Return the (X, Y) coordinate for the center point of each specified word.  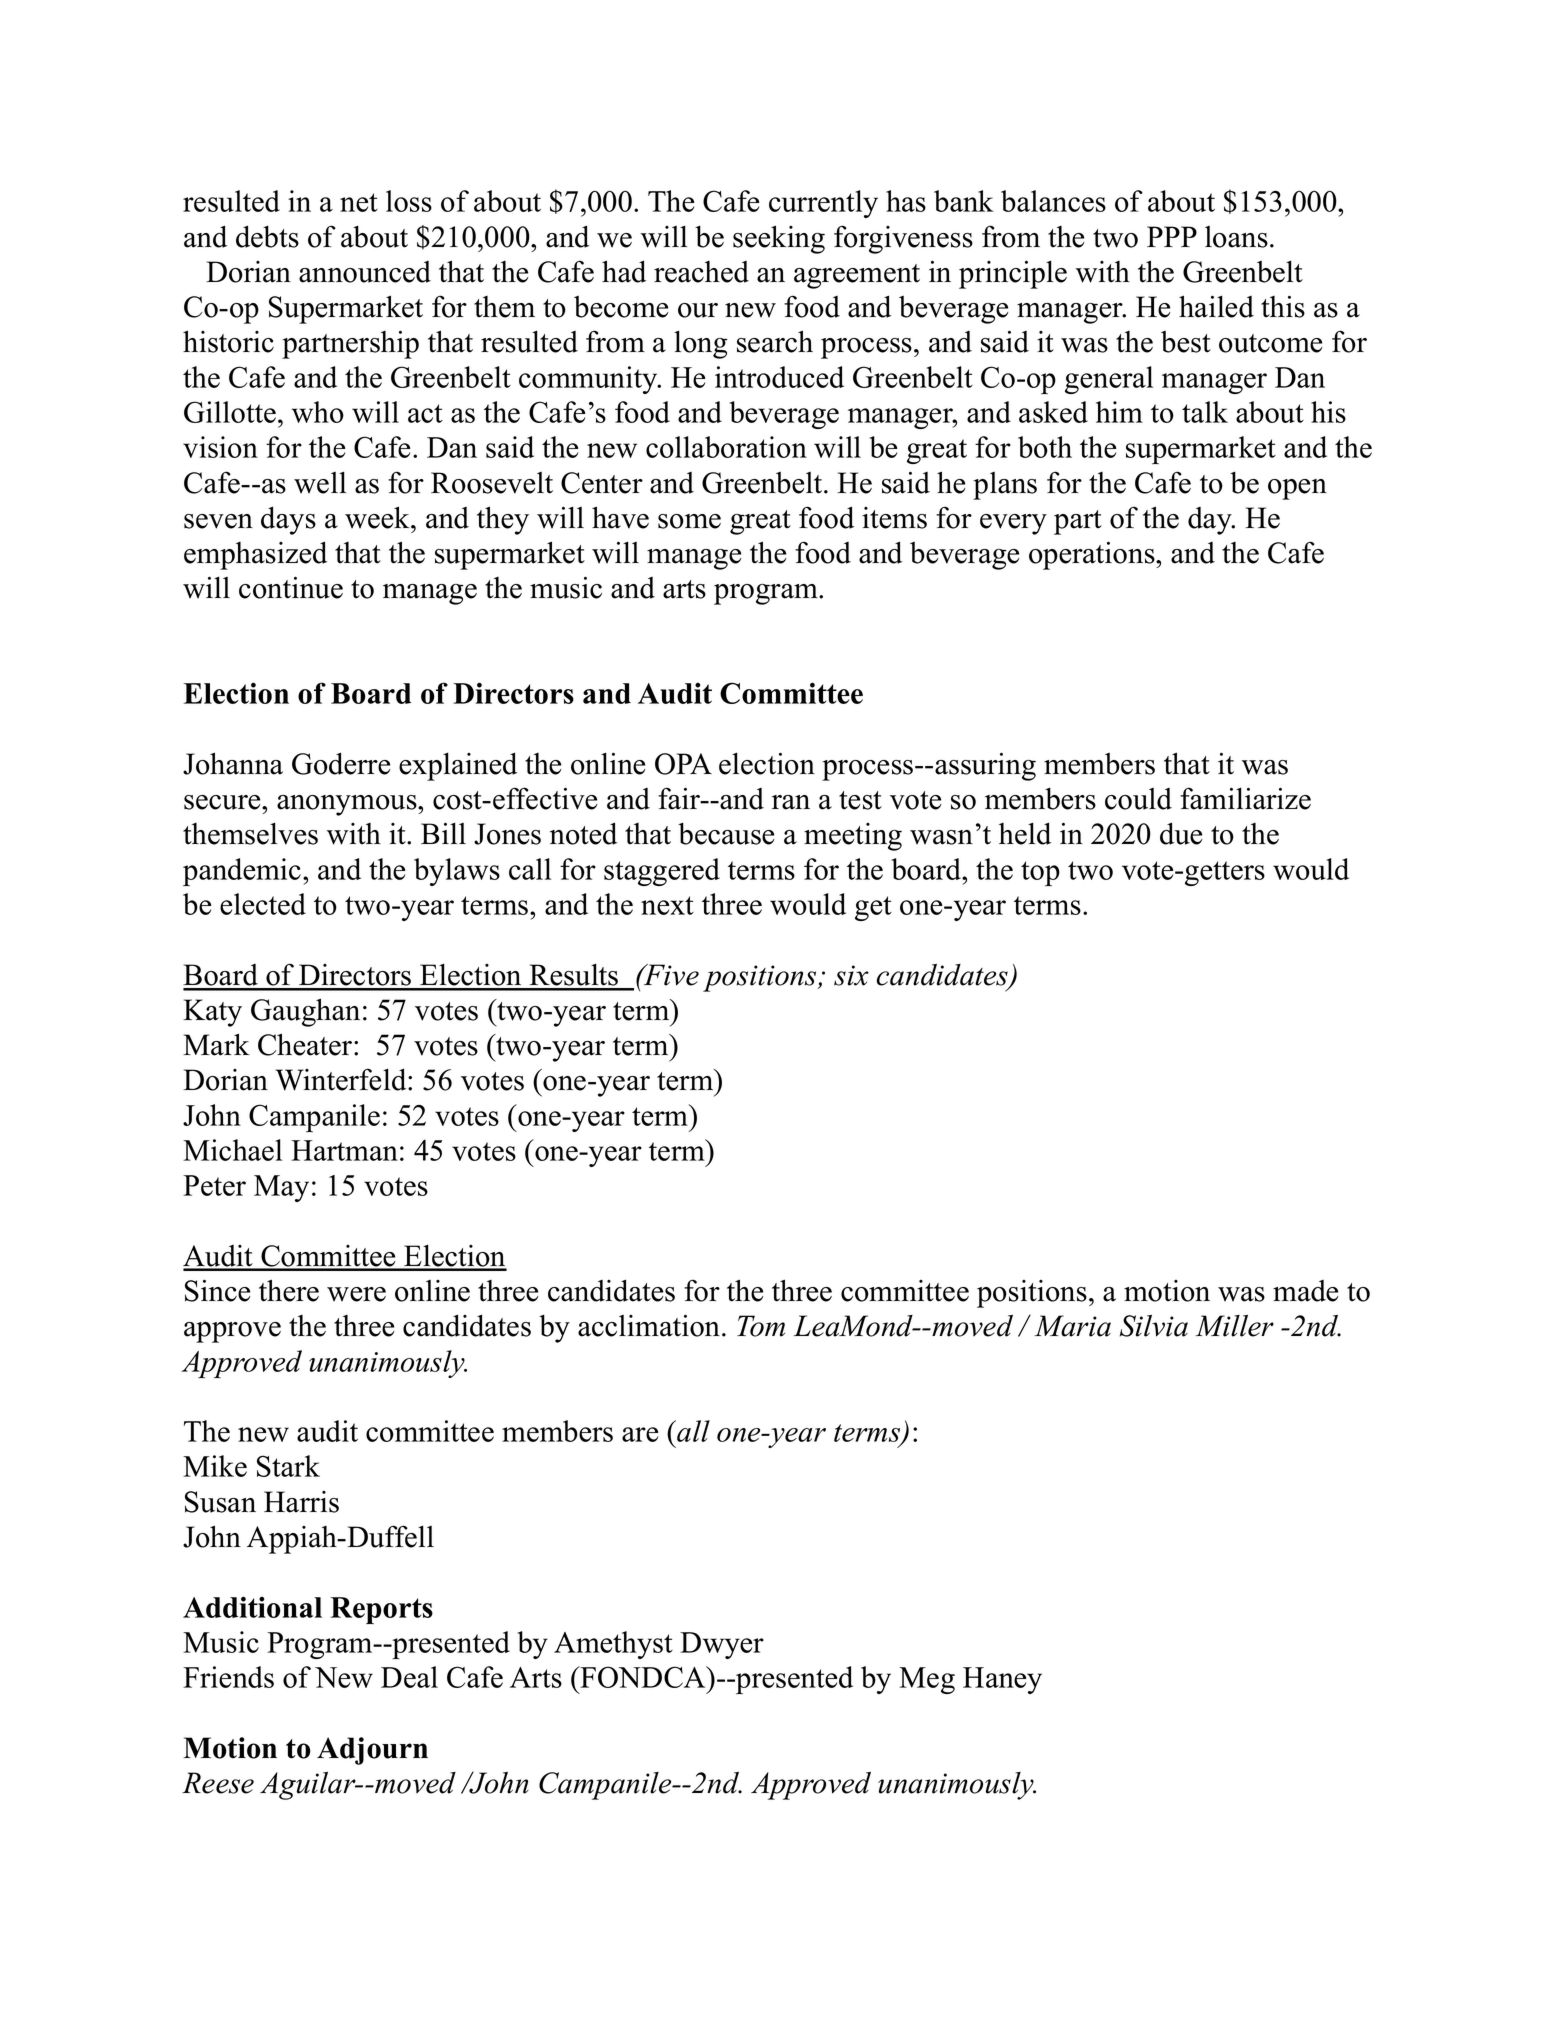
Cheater (306, 1044)
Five (670, 975)
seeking (779, 239)
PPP (1172, 236)
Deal (409, 1677)
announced (365, 272)
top (1040, 873)
